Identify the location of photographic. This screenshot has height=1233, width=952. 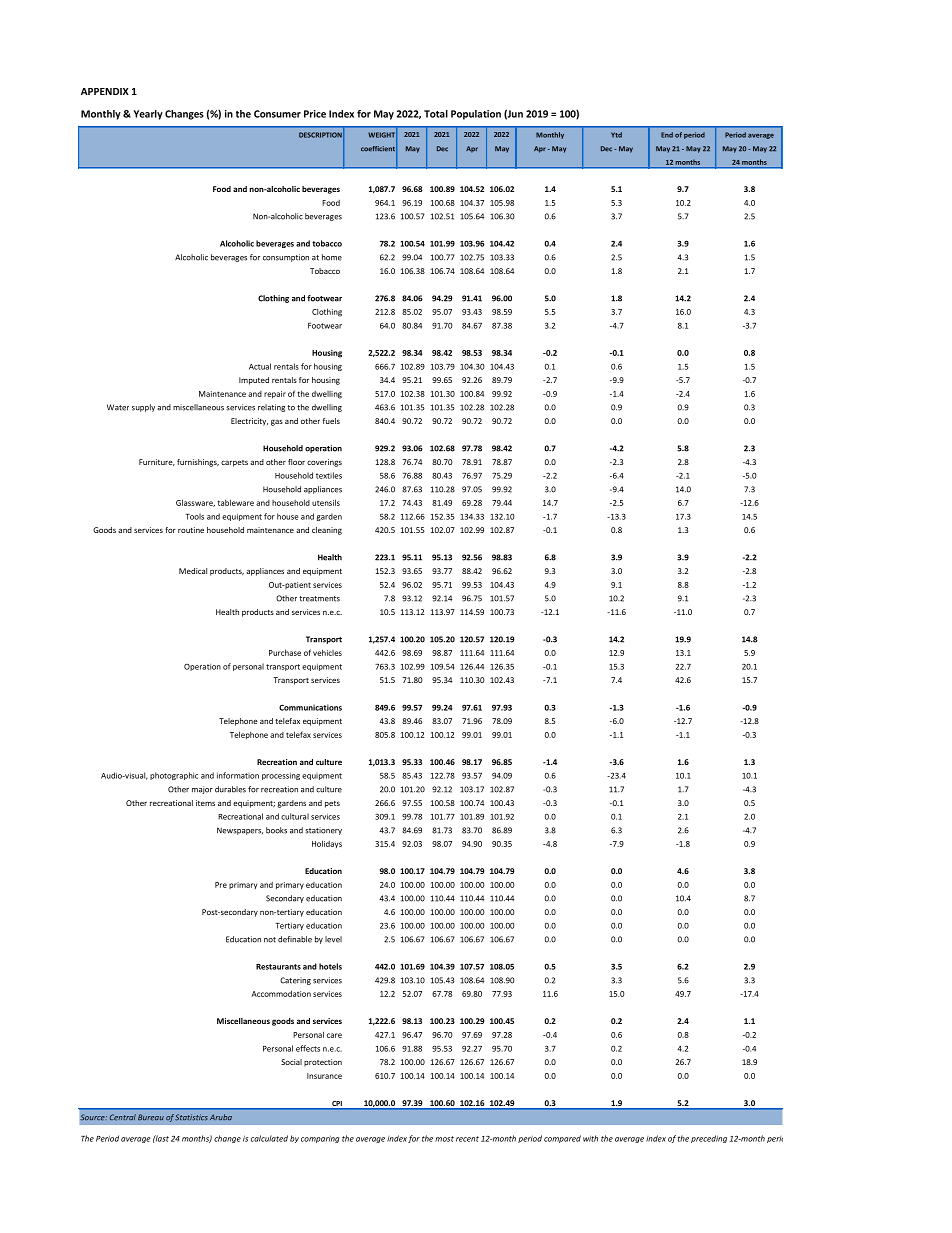
(174, 776).
